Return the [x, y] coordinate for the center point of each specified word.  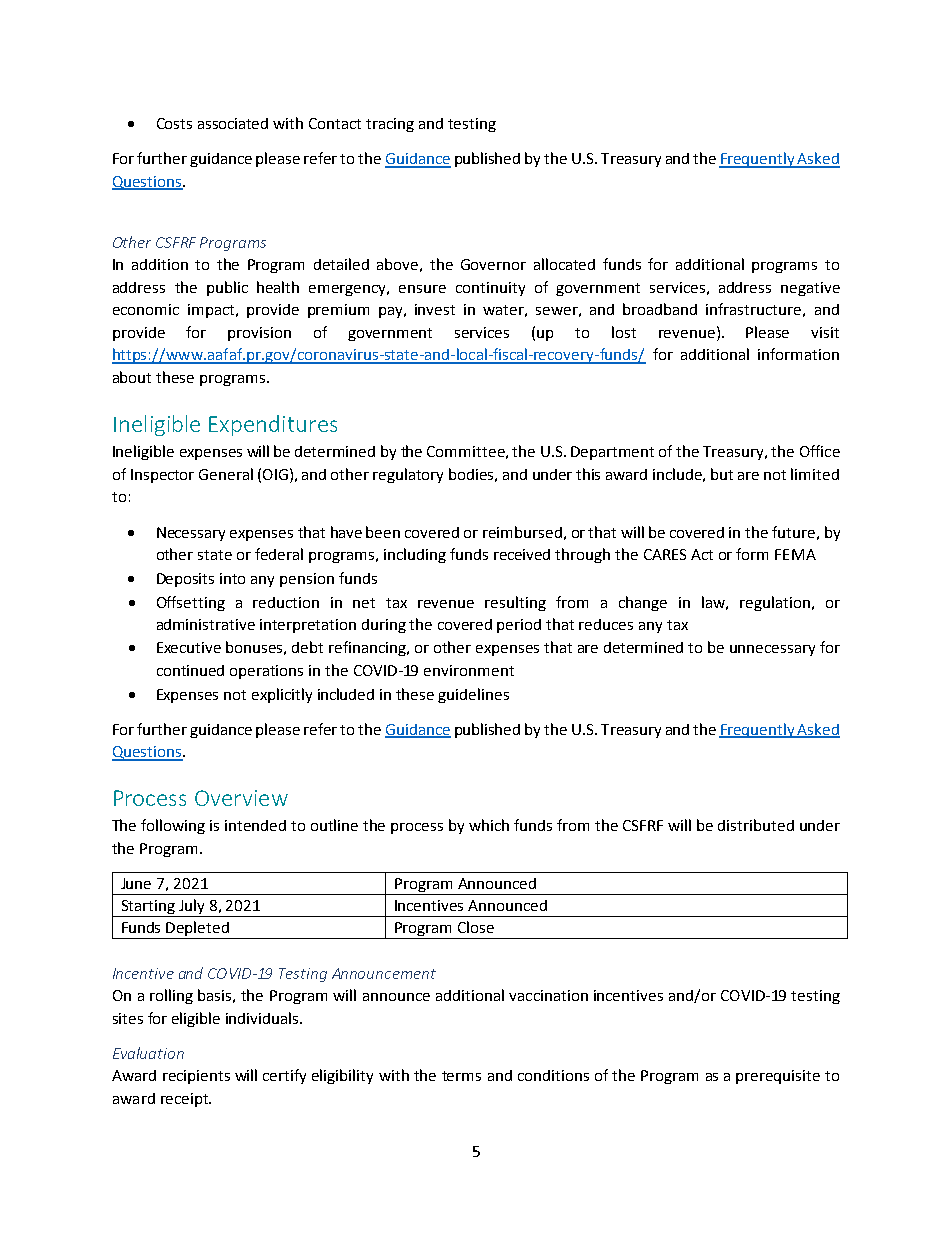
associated [233, 123]
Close [476, 927]
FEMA [795, 554]
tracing [390, 125]
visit [825, 332]
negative [810, 289]
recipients [196, 1077]
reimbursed [522, 532]
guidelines [473, 695]
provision [259, 334]
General [226, 474]
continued [190, 670]
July [192, 908]
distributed [756, 825]
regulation [775, 603]
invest [435, 309]
